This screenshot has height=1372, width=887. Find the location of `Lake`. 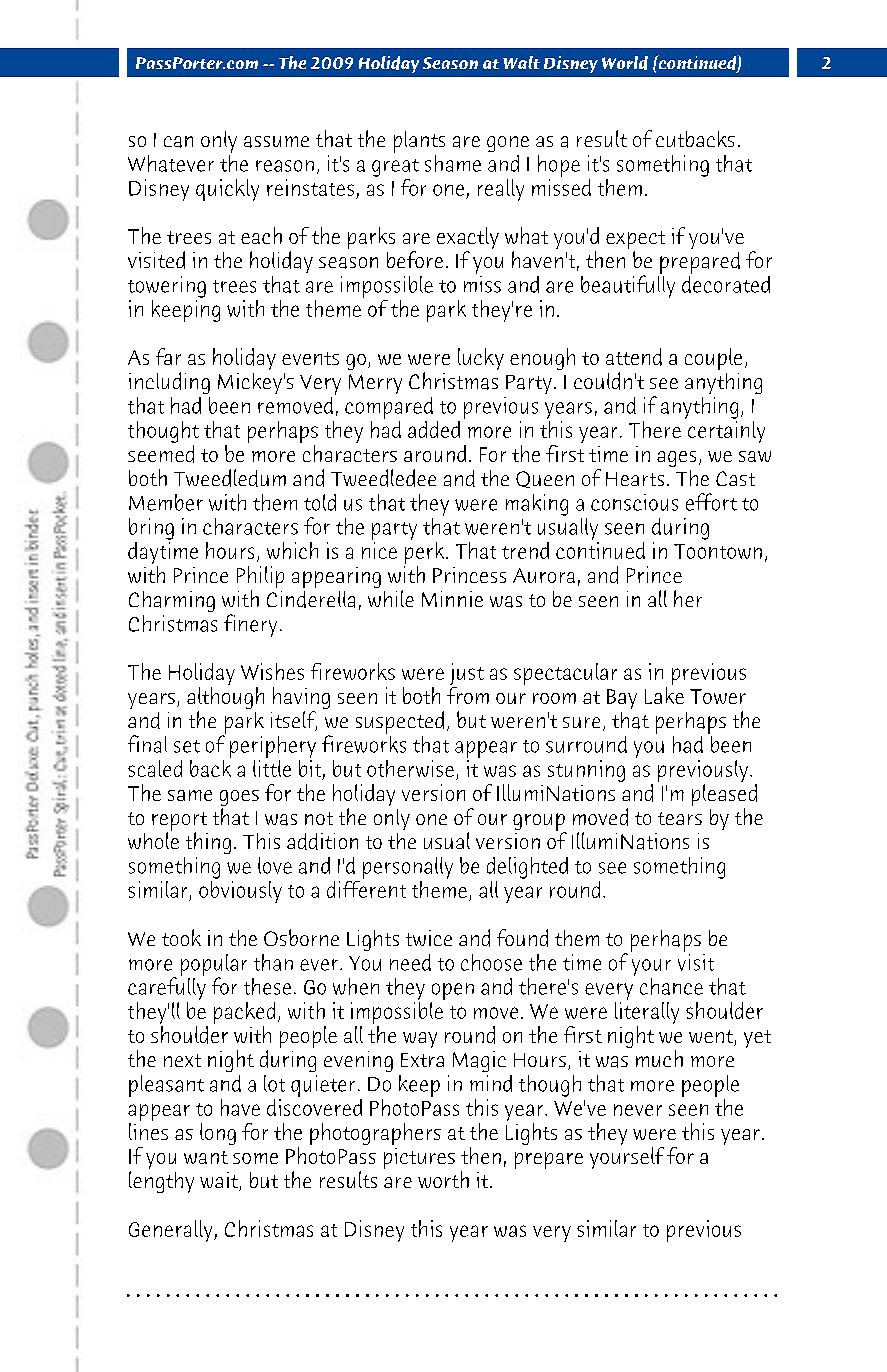

Lake is located at coordinates (664, 695).
